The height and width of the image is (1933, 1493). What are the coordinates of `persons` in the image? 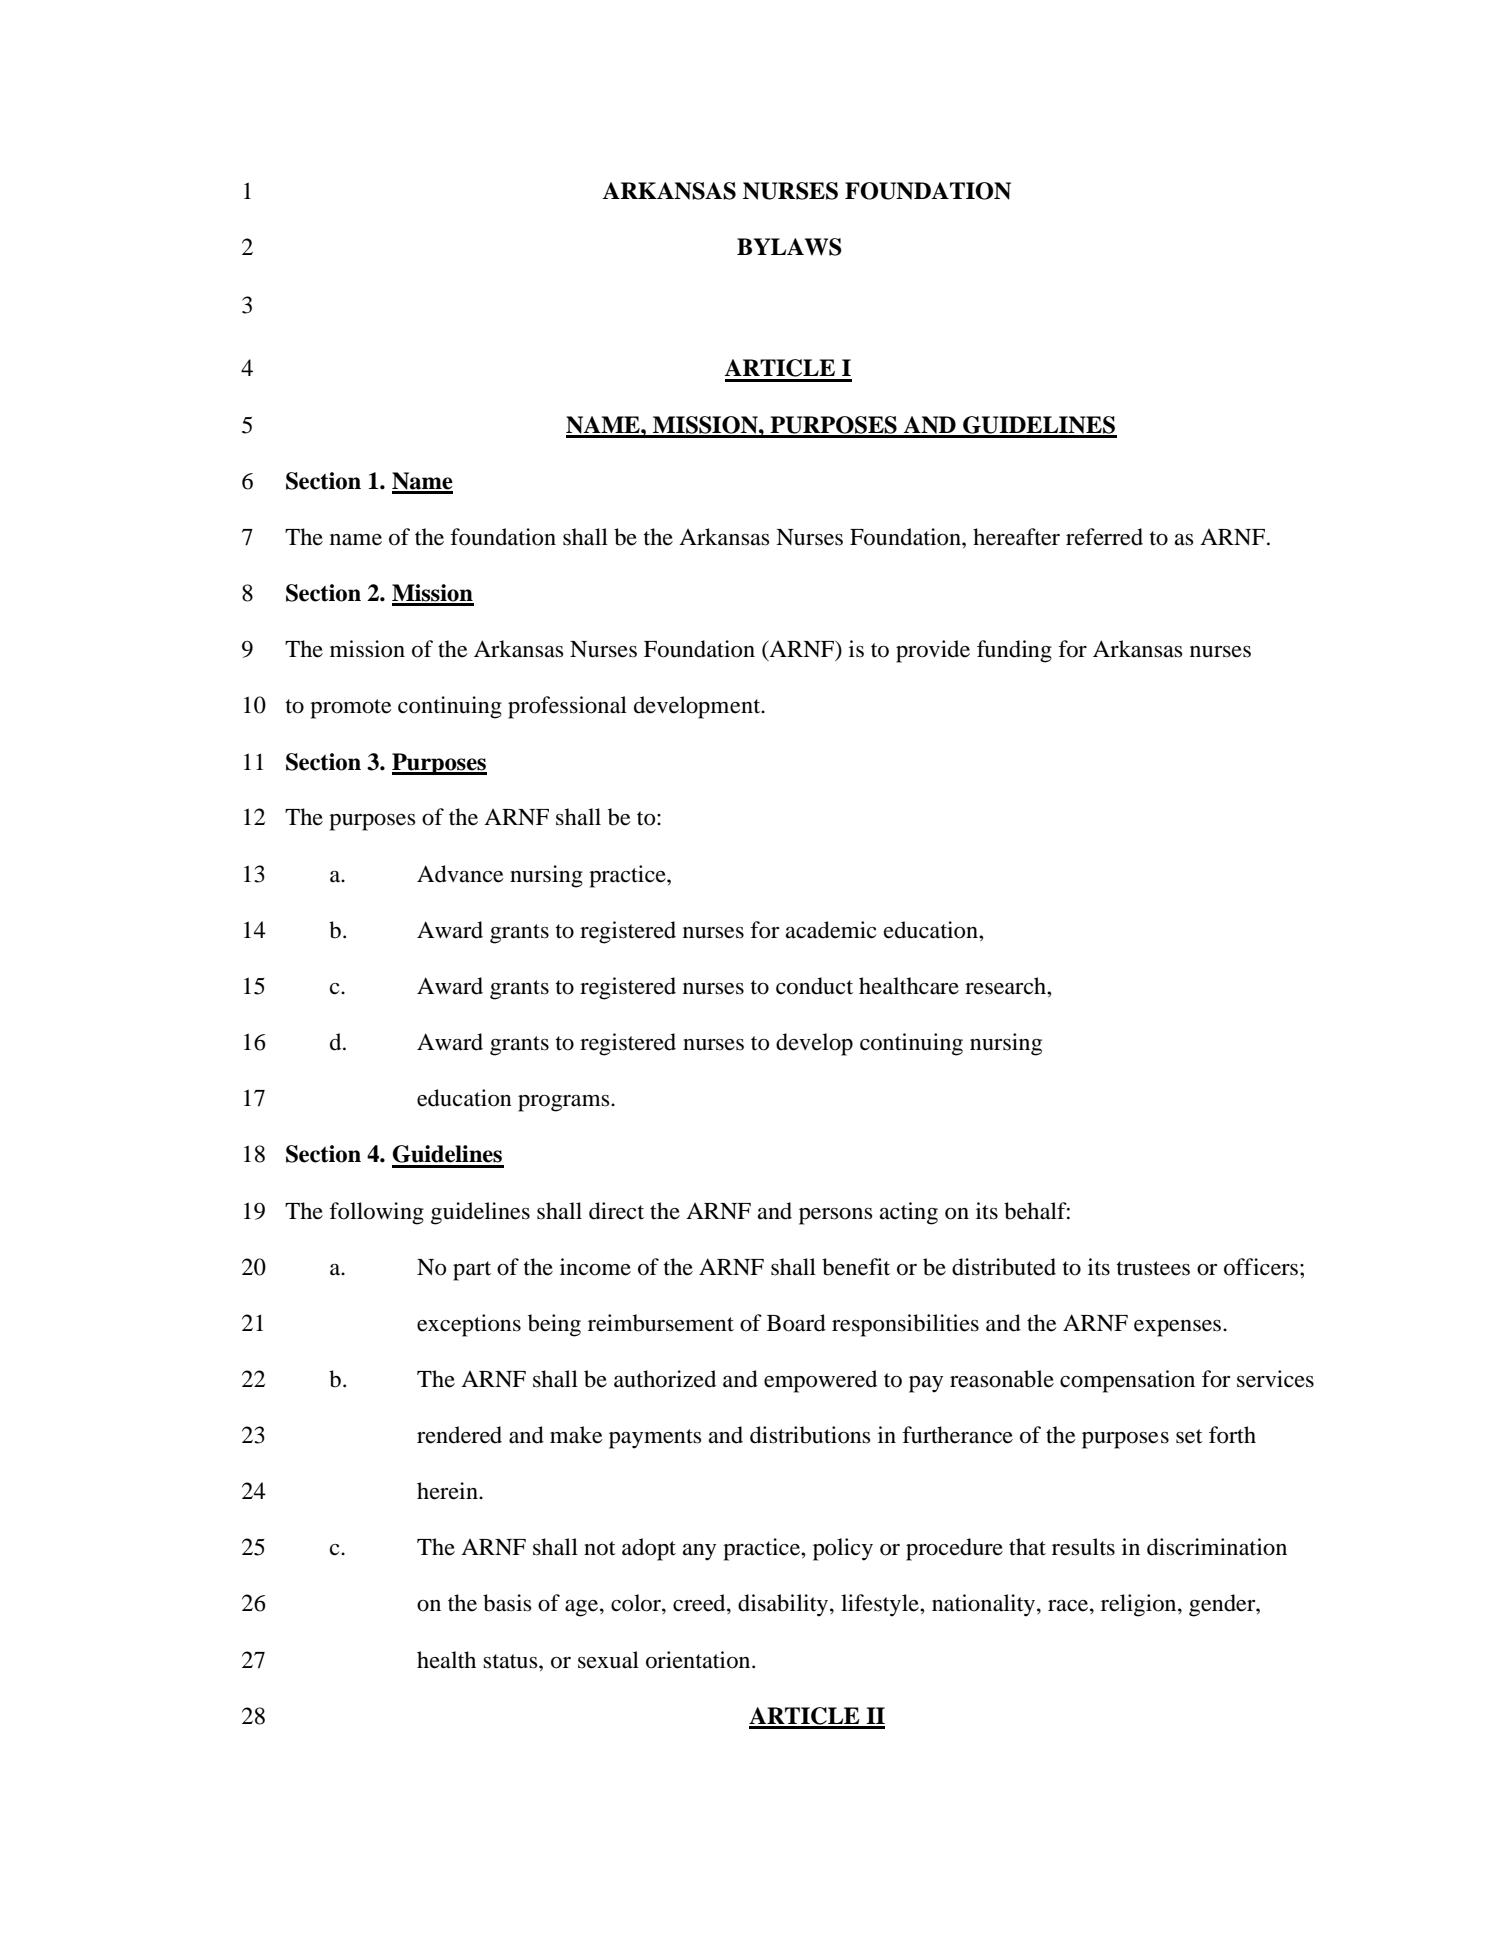 It's located at (836, 1216).
